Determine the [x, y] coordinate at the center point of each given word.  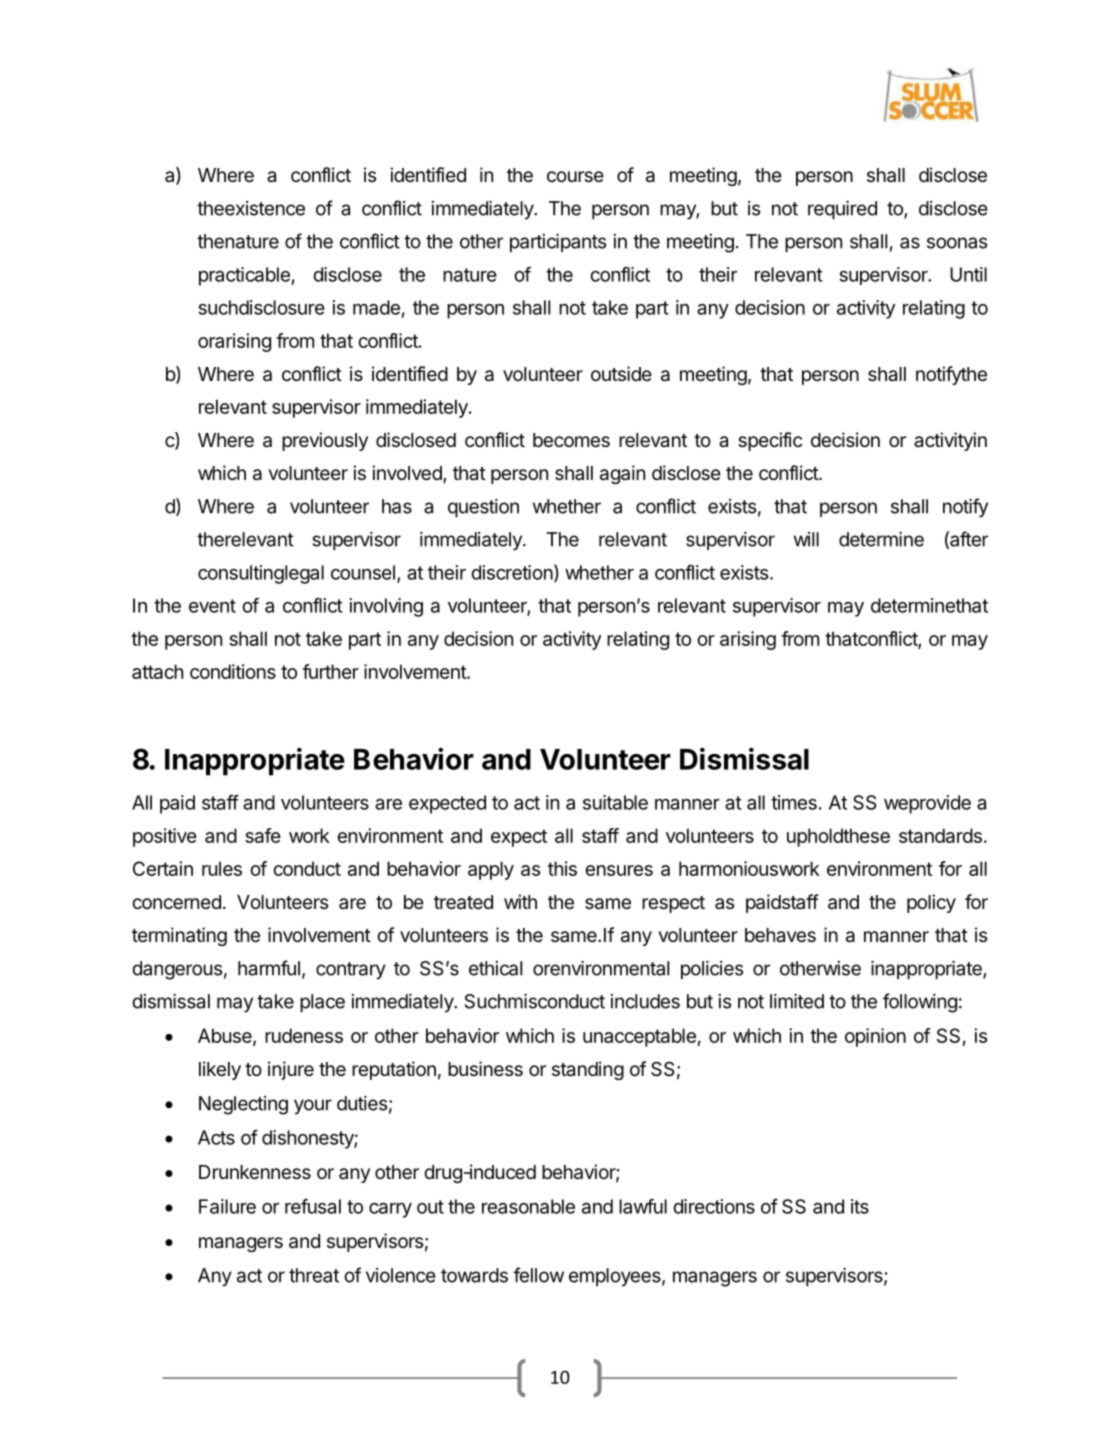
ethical [495, 968]
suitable [615, 802]
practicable [245, 276]
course [575, 176]
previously [325, 441]
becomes [571, 440]
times [794, 802]
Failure [227, 1206]
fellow [538, 1275]
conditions [233, 671]
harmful [269, 968]
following [920, 1003]
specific [770, 441]
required [842, 210]
